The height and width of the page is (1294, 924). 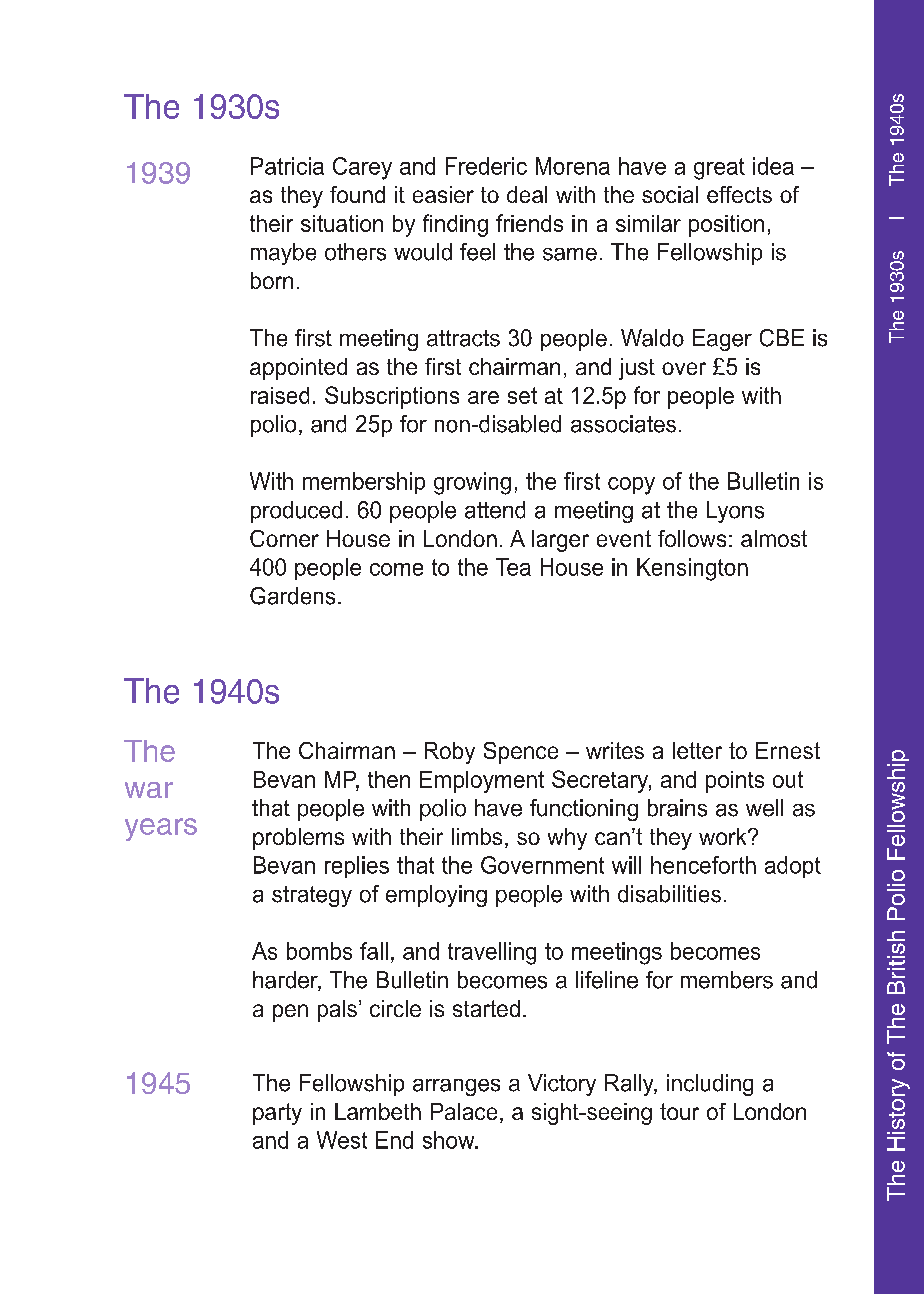 I want to click on easier, so click(x=443, y=194).
